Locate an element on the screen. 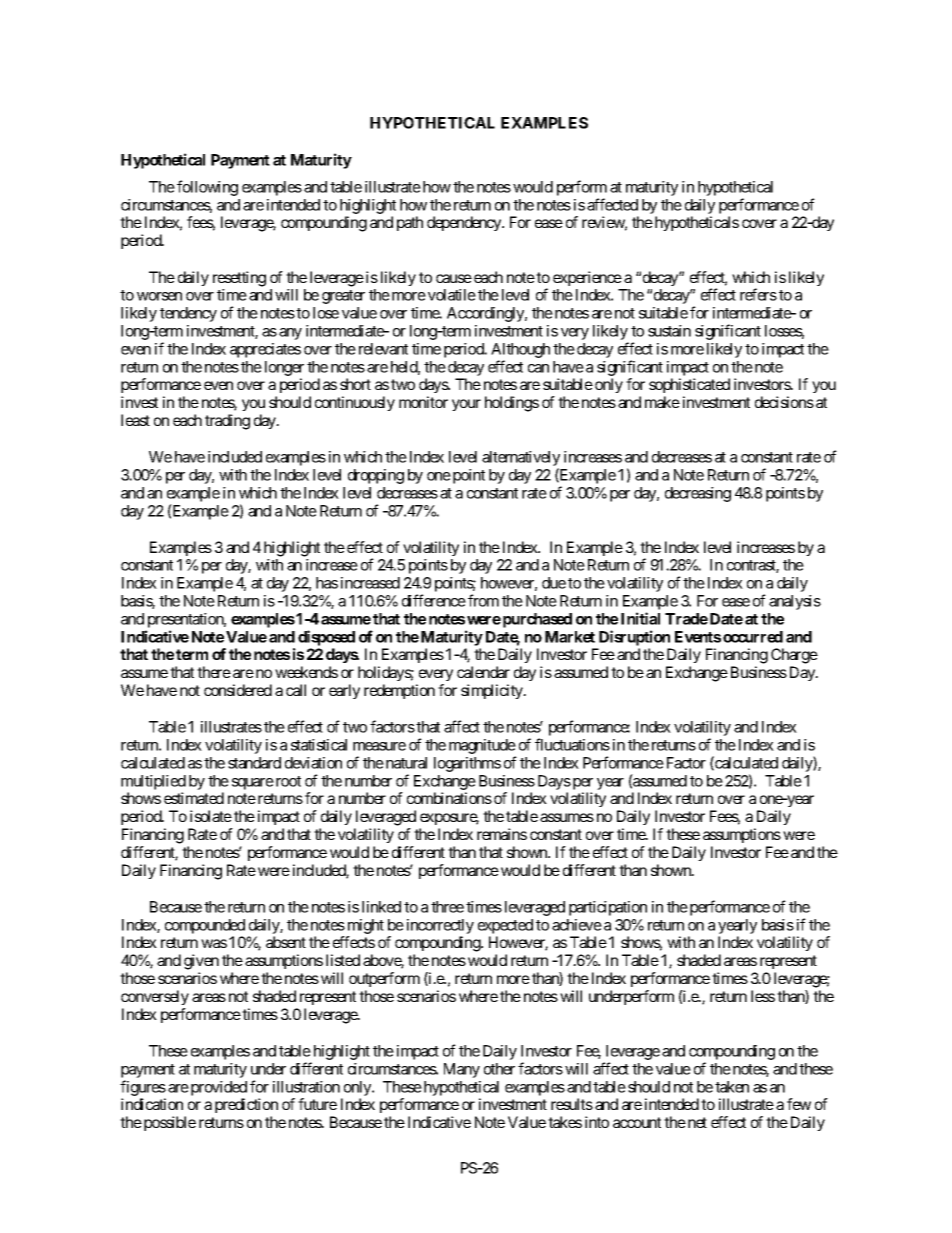 The image size is (952, 1233). natural is located at coordinates (406, 763).
